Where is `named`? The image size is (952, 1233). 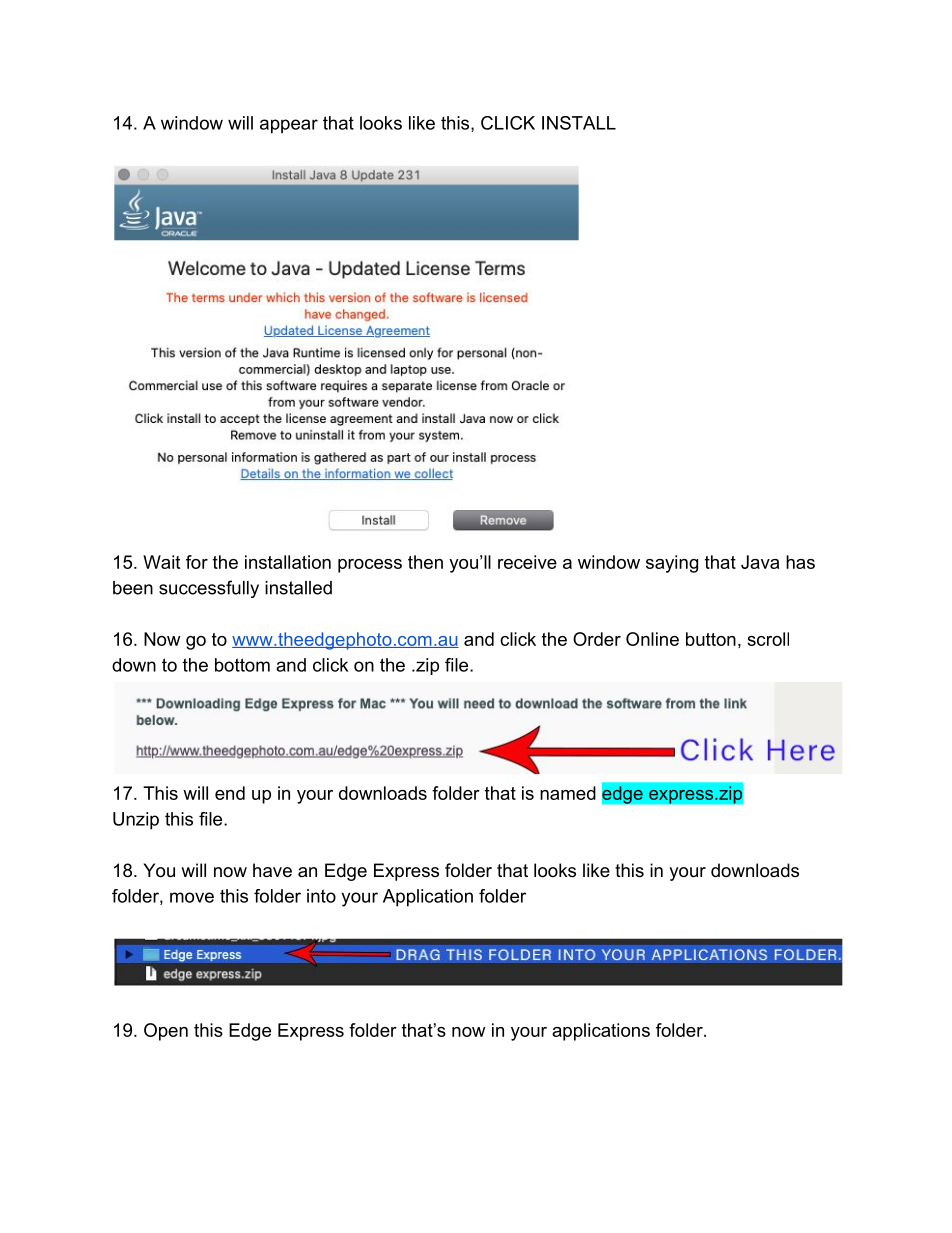 named is located at coordinates (568, 793).
